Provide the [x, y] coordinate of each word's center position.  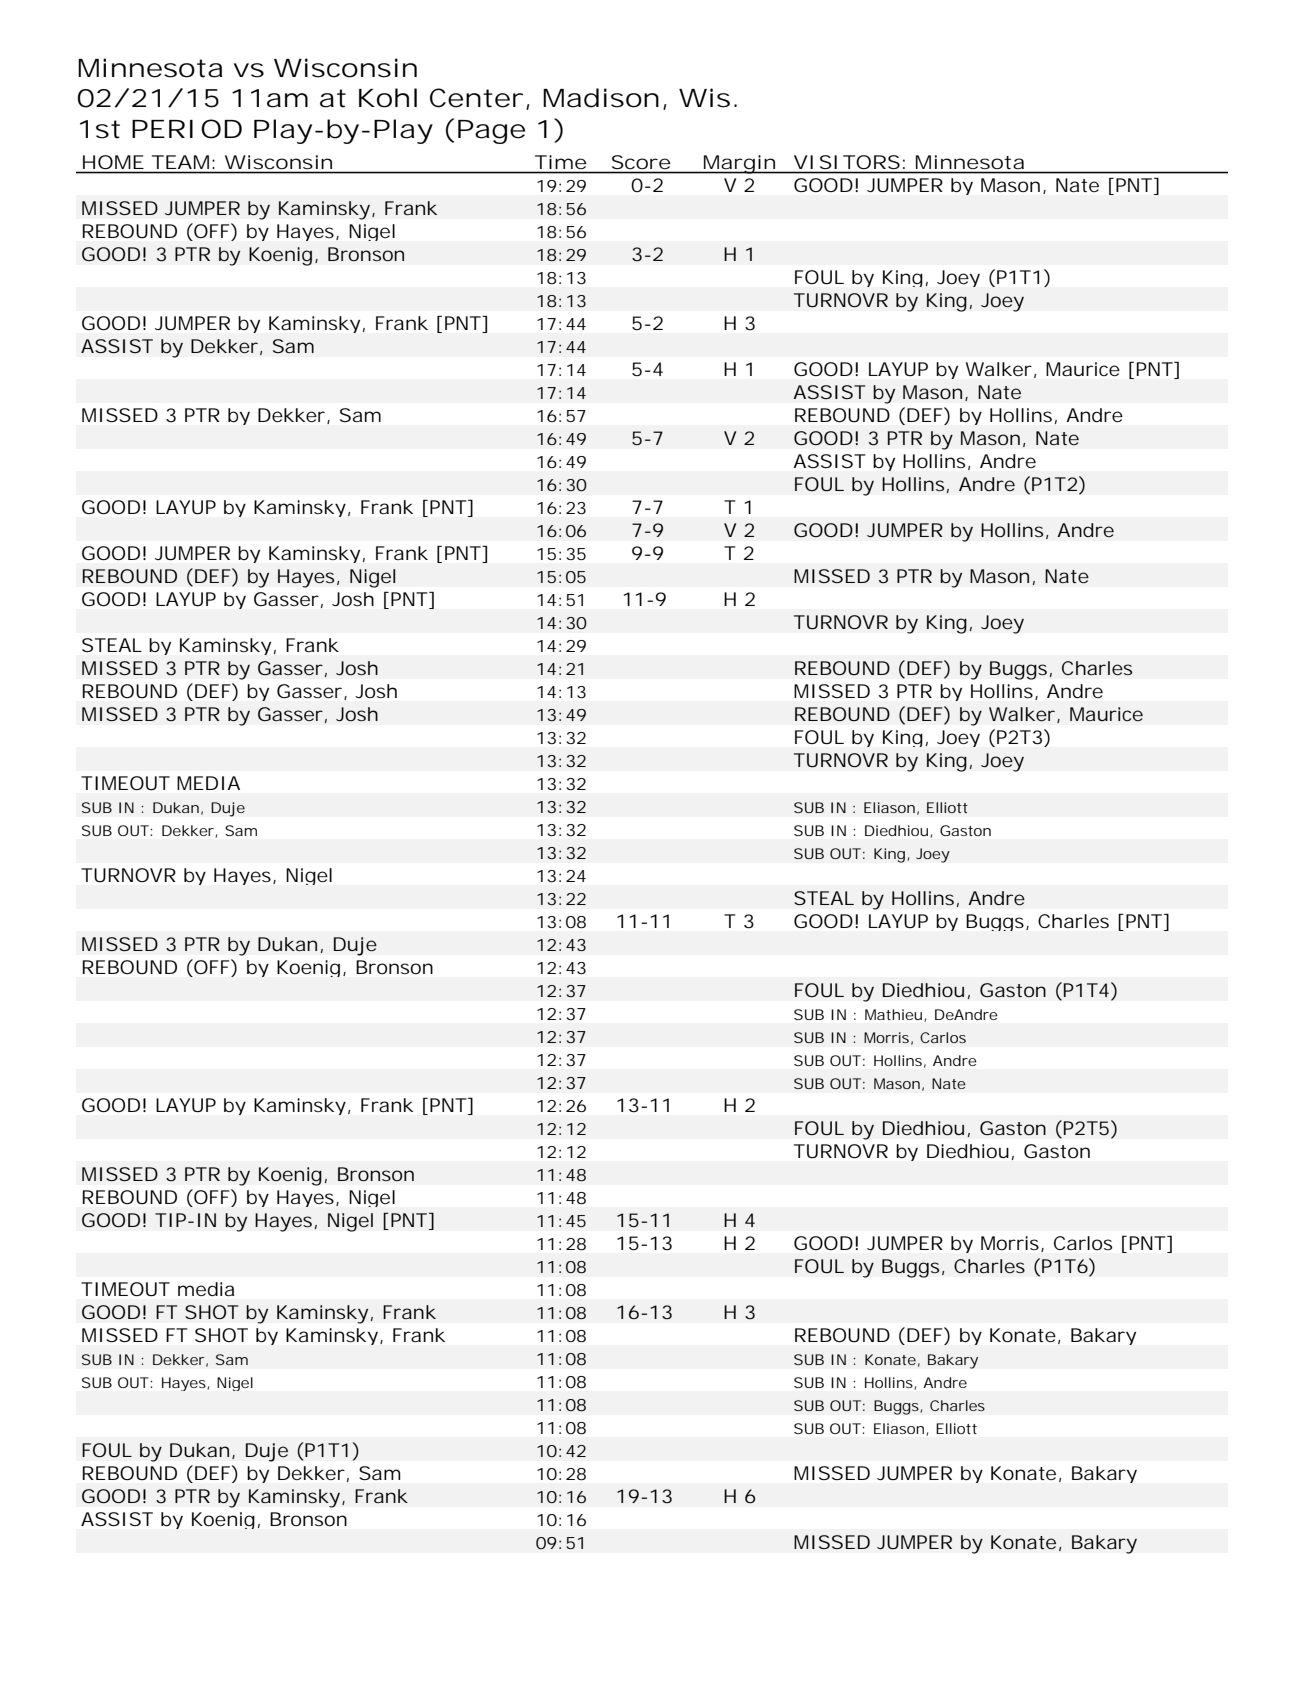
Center [478, 99]
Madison [601, 98]
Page [491, 132]
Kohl [388, 98]
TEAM [183, 162]
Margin [740, 164]
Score [641, 162]
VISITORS [847, 162]
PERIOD [187, 129]
